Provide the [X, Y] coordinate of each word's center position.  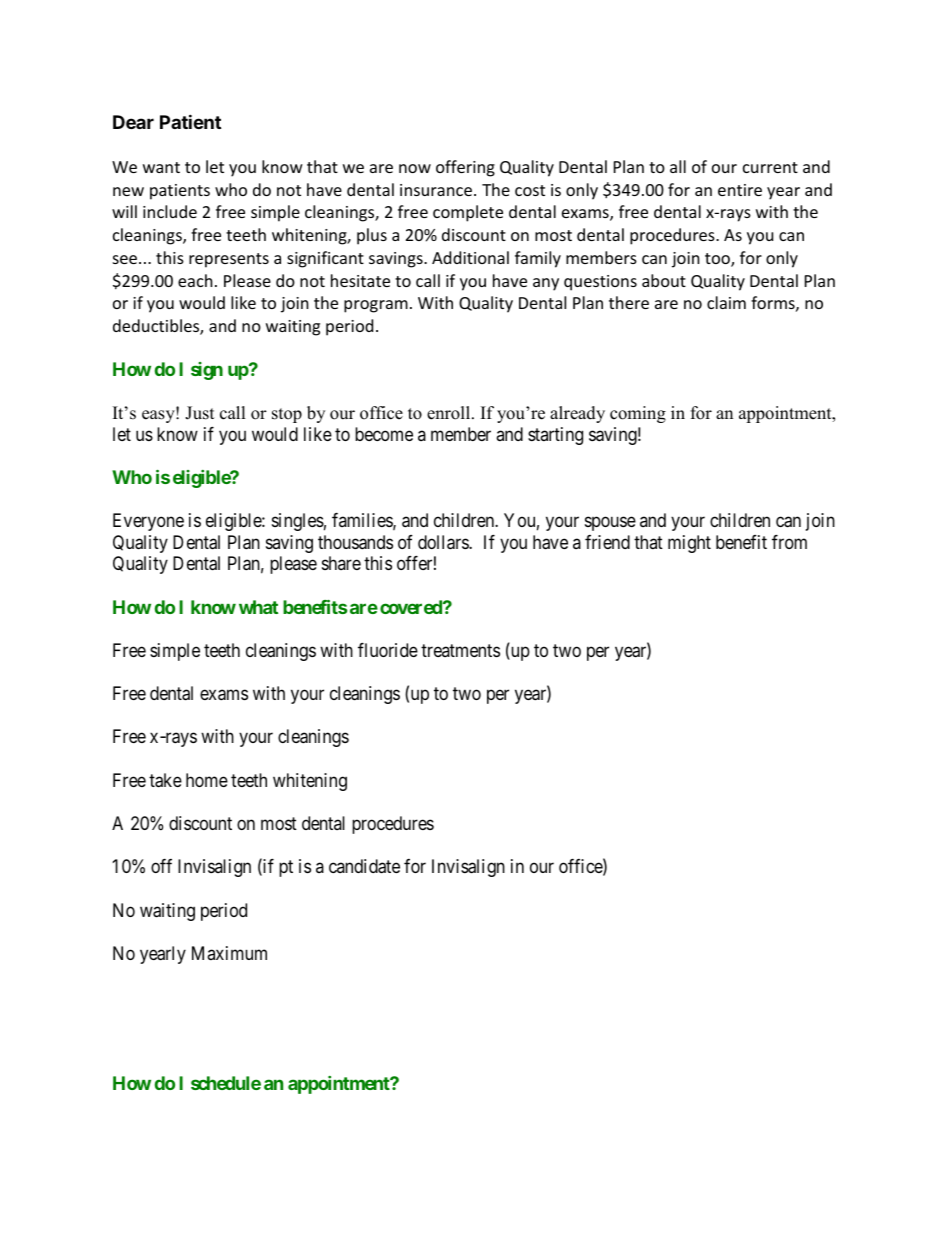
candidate [364, 866]
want [161, 167]
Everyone [148, 522]
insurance [436, 190]
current [770, 167]
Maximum [229, 953]
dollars [444, 542]
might [689, 544]
